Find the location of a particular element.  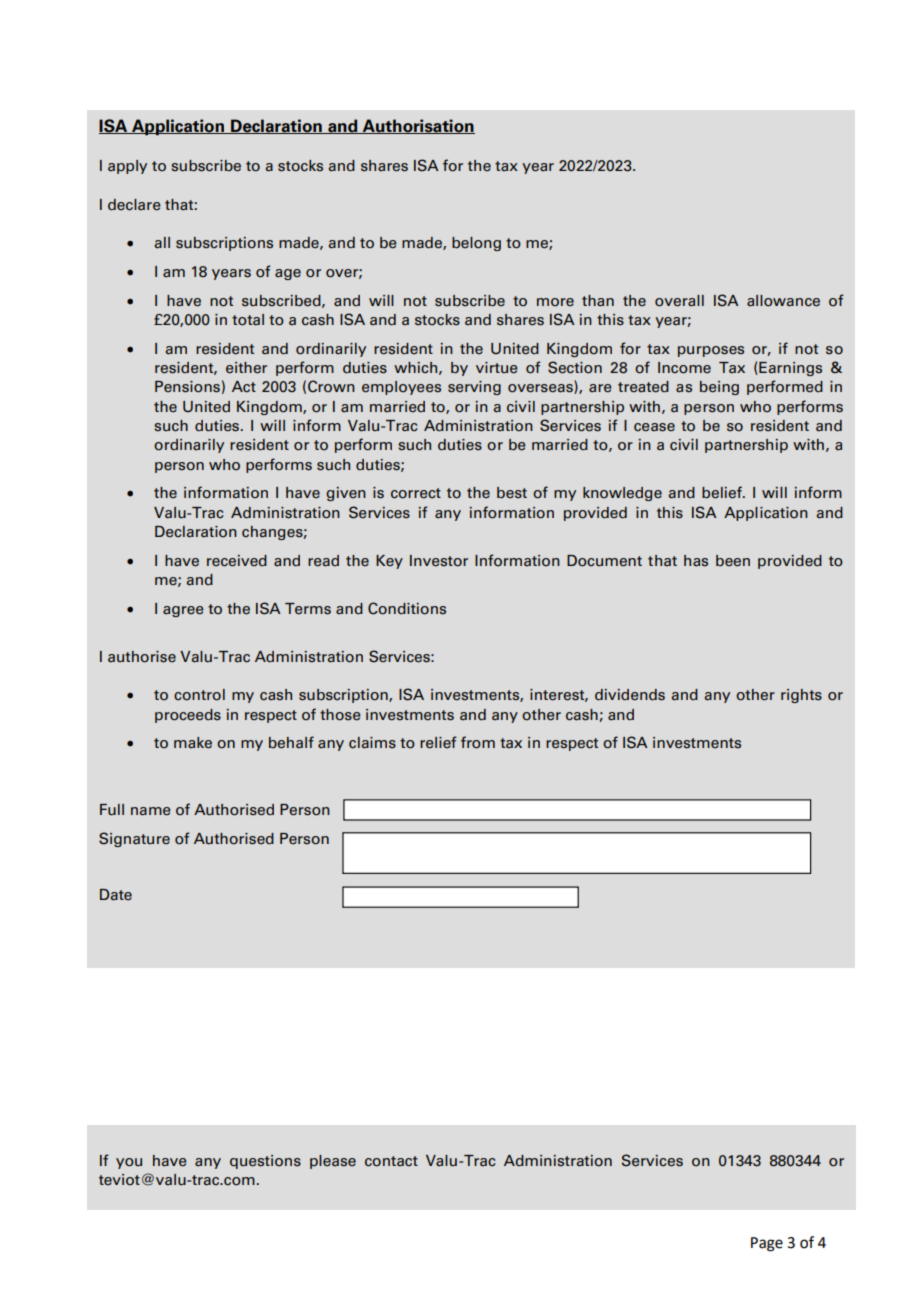

being is located at coordinates (719, 388).
